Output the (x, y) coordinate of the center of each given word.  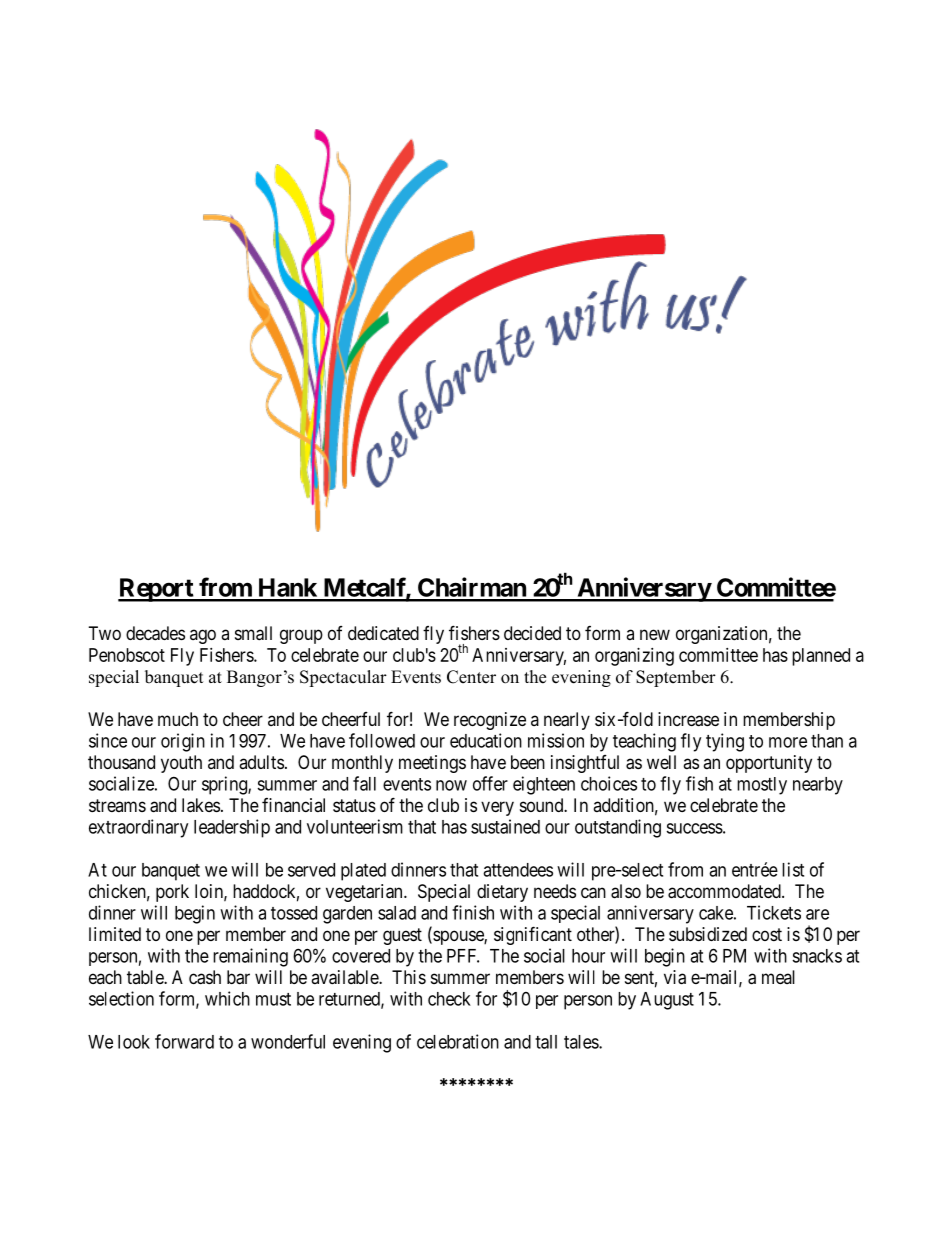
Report (156, 590)
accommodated (725, 891)
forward (184, 1041)
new (655, 634)
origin (183, 742)
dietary (502, 893)
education (486, 740)
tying (725, 742)
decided (532, 633)
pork (172, 893)
